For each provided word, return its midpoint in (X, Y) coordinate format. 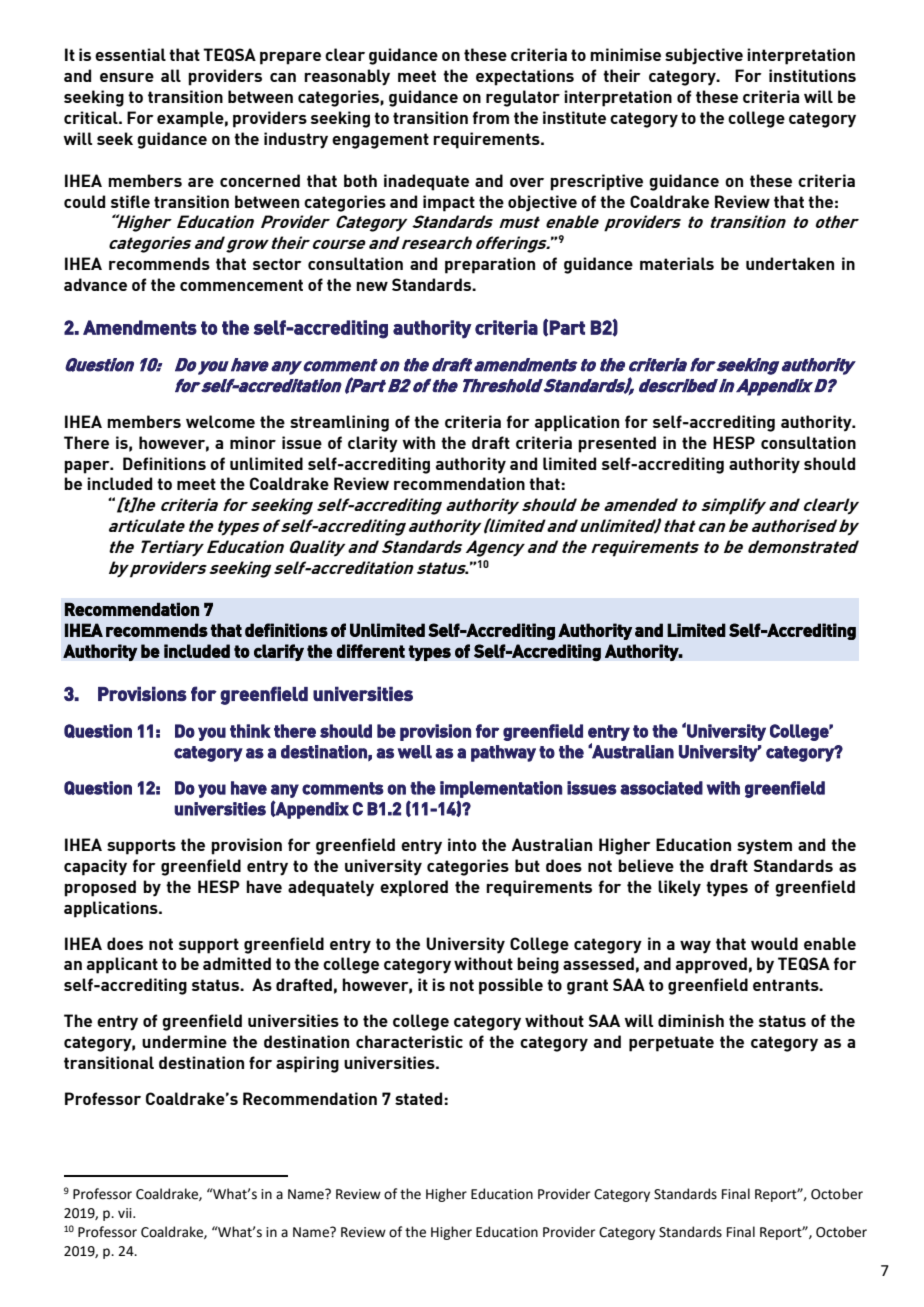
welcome (220, 421)
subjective (704, 56)
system (764, 847)
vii (126, 1213)
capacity (95, 867)
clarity (373, 444)
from (490, 117)
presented (617, 444)
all (171, 75)
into (462, 844)
